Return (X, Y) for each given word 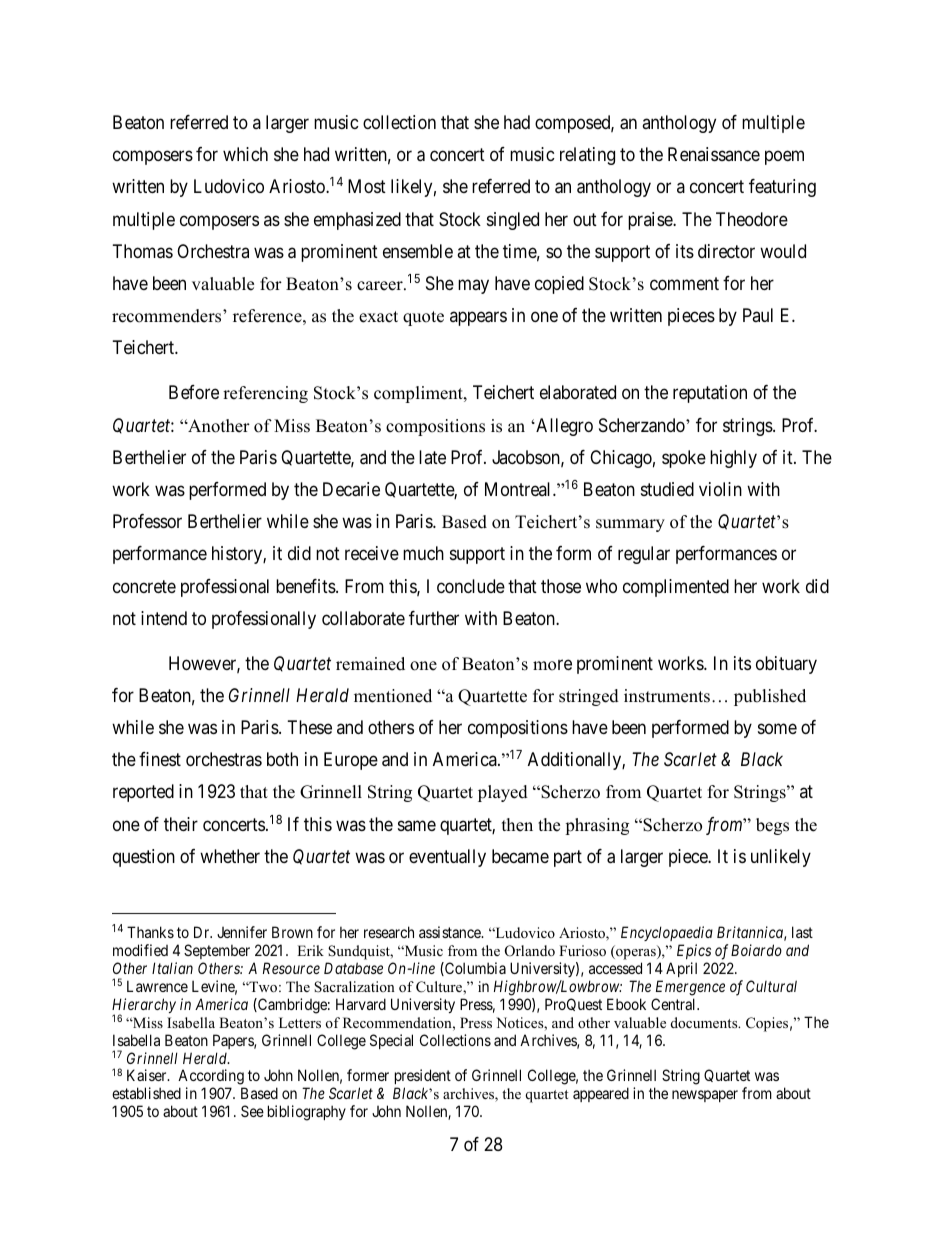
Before (194, 392)
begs (772, 826)
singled (513, 221)
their (181, 824)
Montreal (519, 489)
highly (733, 459)
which (245, 154)
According (211, 1078)
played (503, 793)
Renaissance (714, 154)
